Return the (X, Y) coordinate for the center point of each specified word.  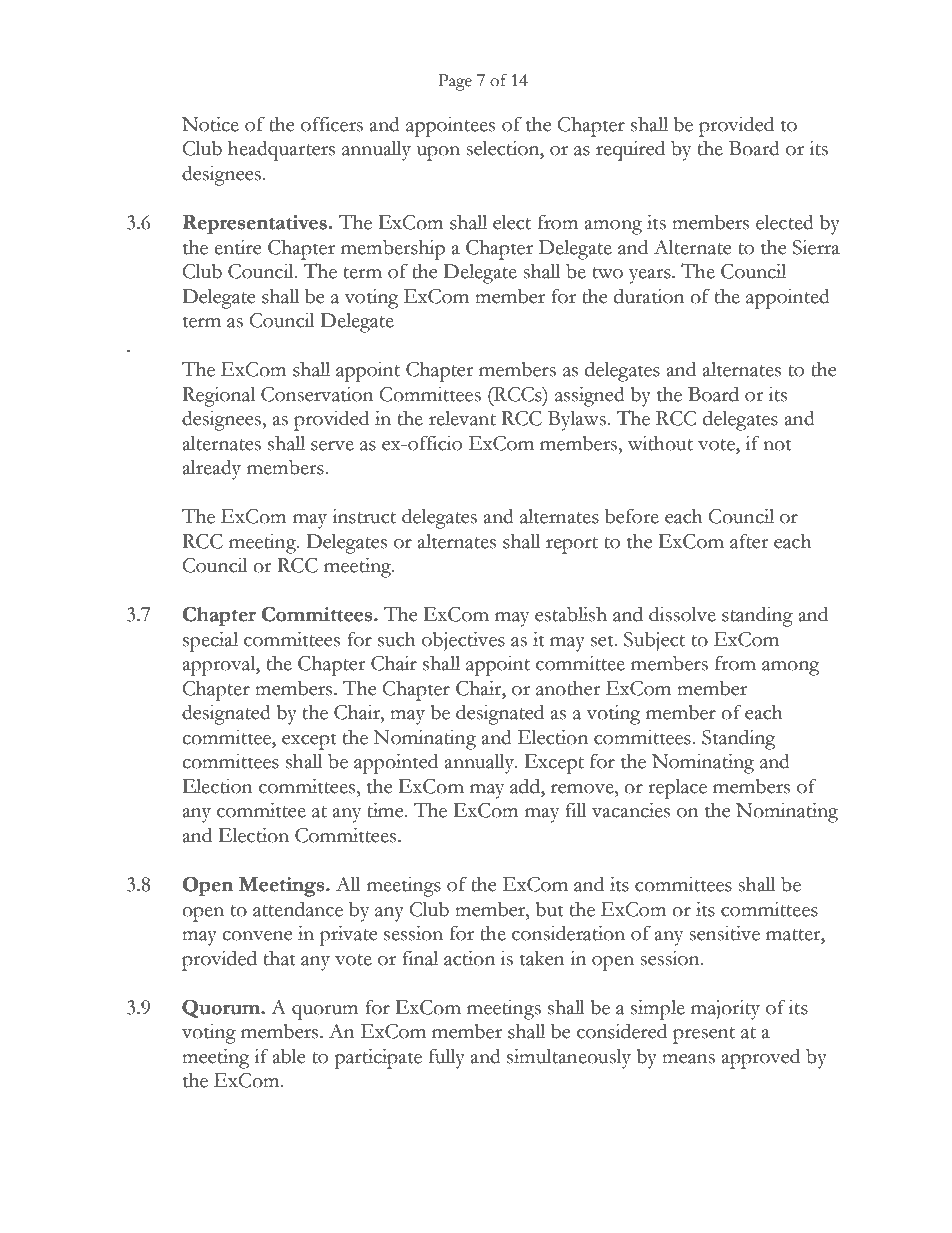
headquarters (281, 150)
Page (455, 82)
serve (332, 446)
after (749, 541)
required (630, 150)
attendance (298, 909)
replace (677, 789)
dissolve (682, 614)
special (210, 641)
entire (237, 247)
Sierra (816, 247)
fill (575, 809)
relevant (462, 418)
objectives (463, 641)
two (608, 273)
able (289, 1056)
